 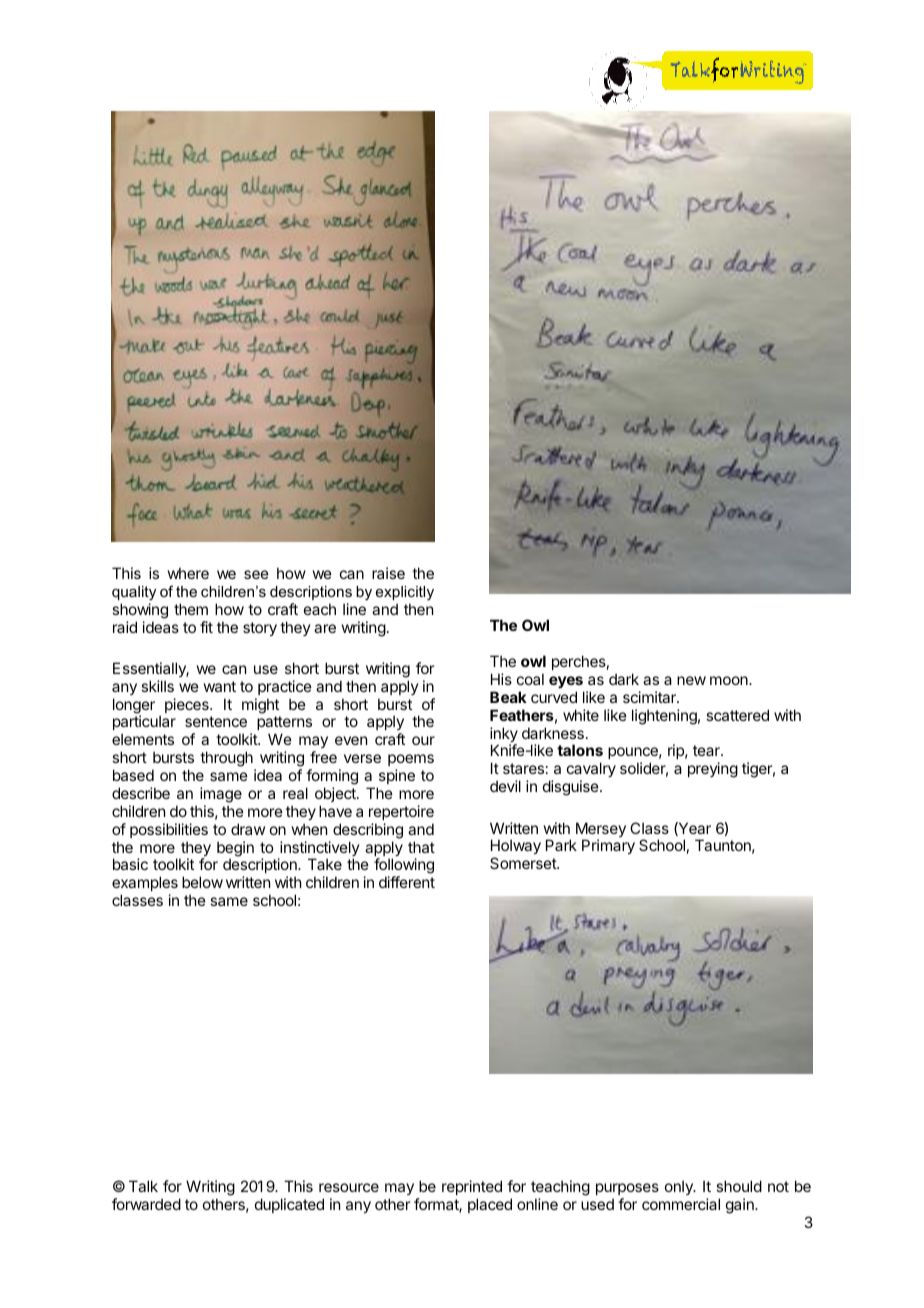 What do you see at coordinates (691, 680) in the image?
I see `new` at bounding box center [691, 680].
